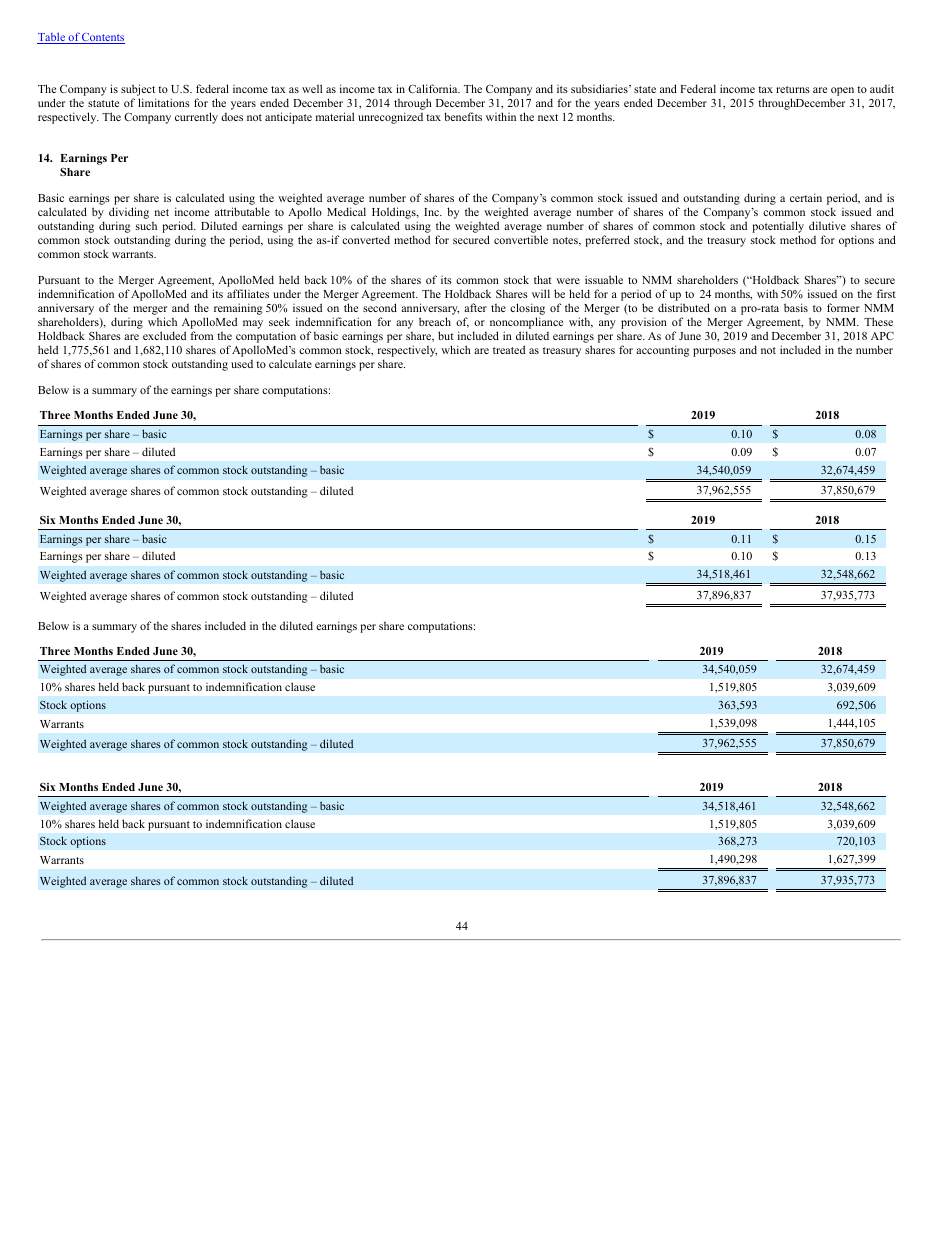 The height and width of the screenshot is (1233, 952). I want to click on used, so click(242, 364).
